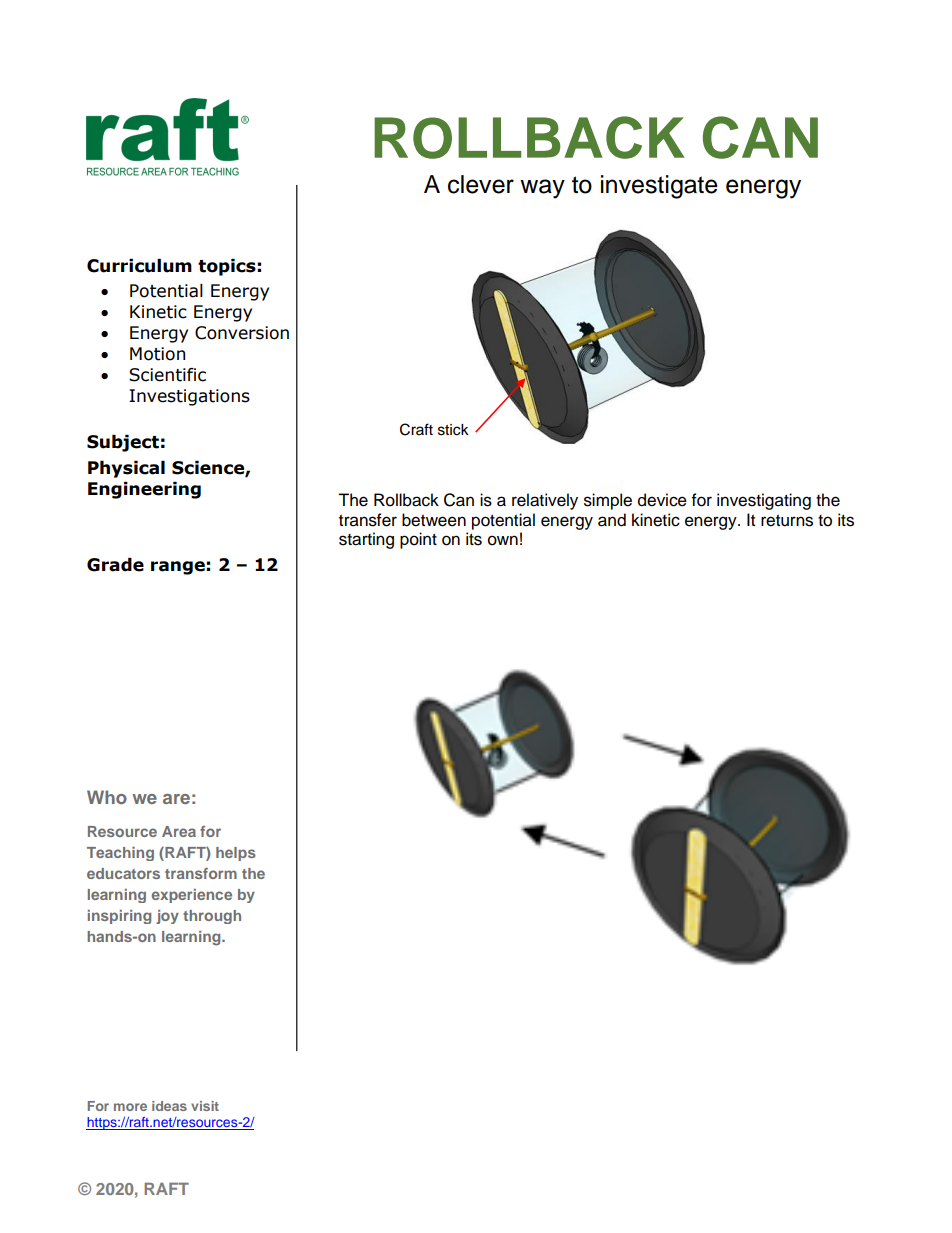  Describe the element at coordinates (205, 1106) in the screenshot. I see `visit` at that location.
